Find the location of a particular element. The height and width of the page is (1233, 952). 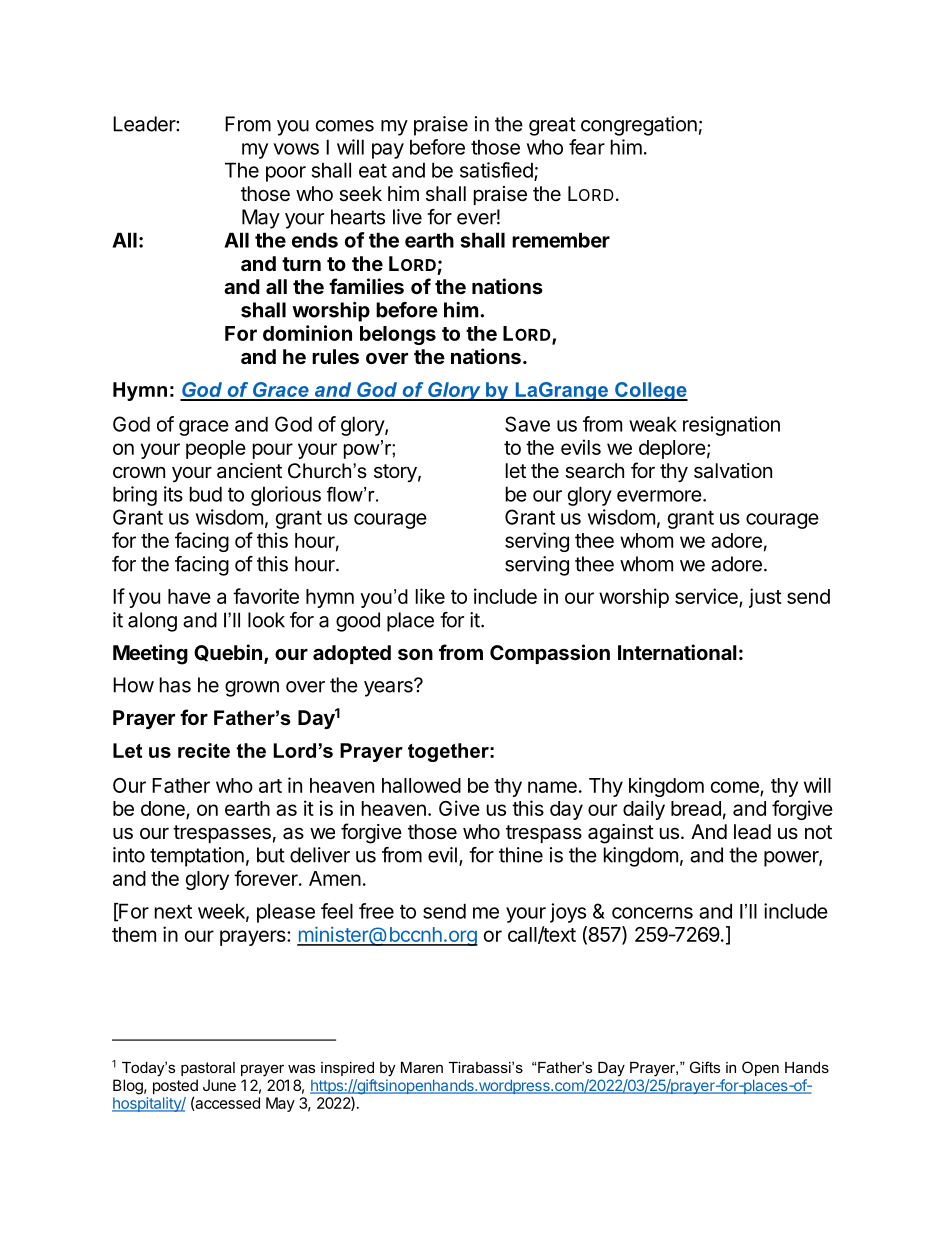

service is located at coordinates (707, 597).
